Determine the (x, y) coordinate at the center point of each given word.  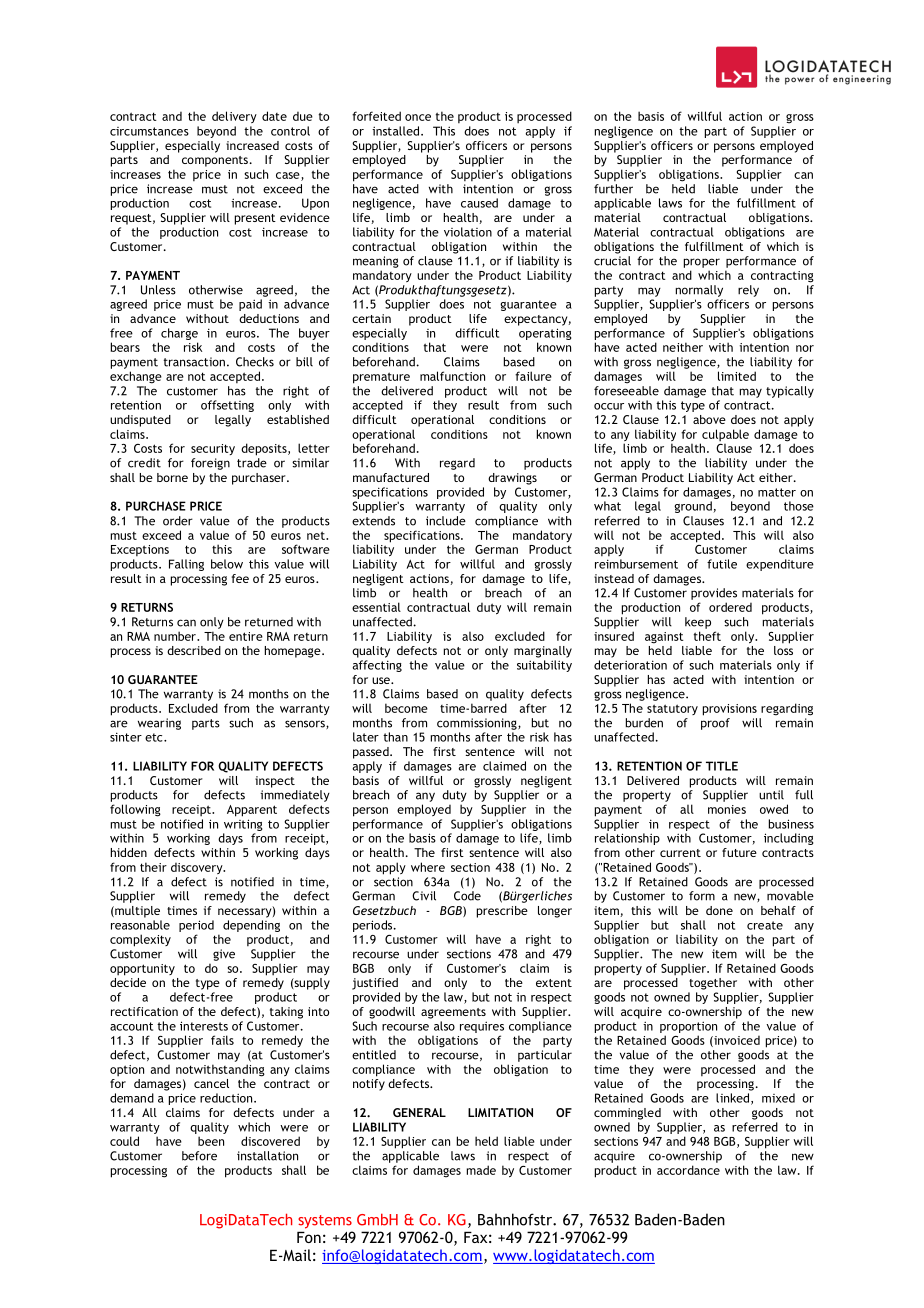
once (418, 117)
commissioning (478, 724)
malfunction (452, 376)
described (194, 650)
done (719, 910)
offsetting (227, 406)
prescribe (502, 912)
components (215, 161)
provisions (730, 710)
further (613, 189)
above (709, 419)
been (211, 1141)
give (224, 955)
